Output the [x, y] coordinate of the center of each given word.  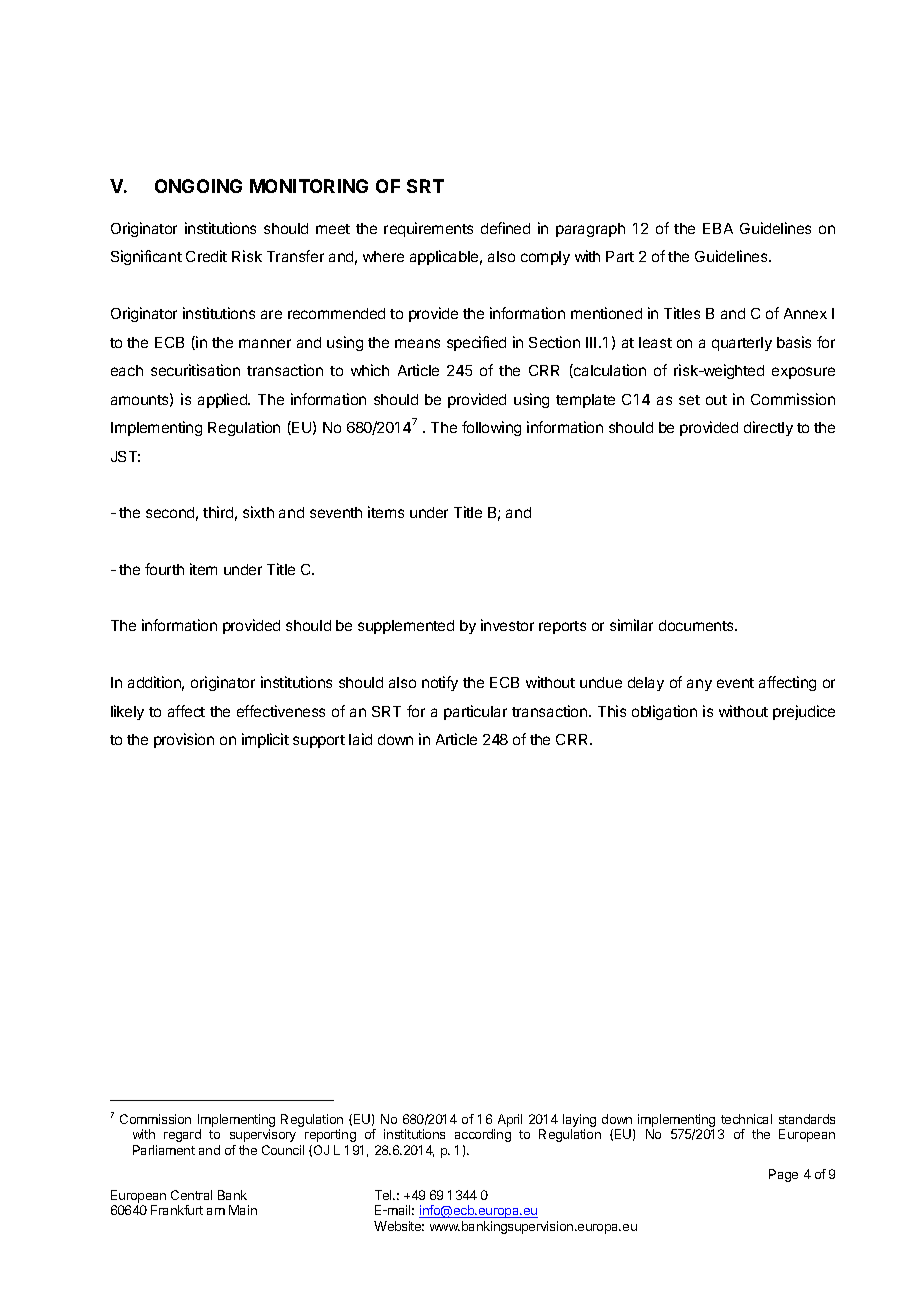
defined [505, 228]
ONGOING [198, 186]
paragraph [590, 230]
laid [360, 739]
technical [746, 1119]
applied [223, 400]
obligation [664, 712]
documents [697, 625]
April [510, 1120]
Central [191, 1195]
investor [507, 625]
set [689, 400]
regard [182, 1135]
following [491, 428]
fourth [164, 569]
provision [184, 740]
